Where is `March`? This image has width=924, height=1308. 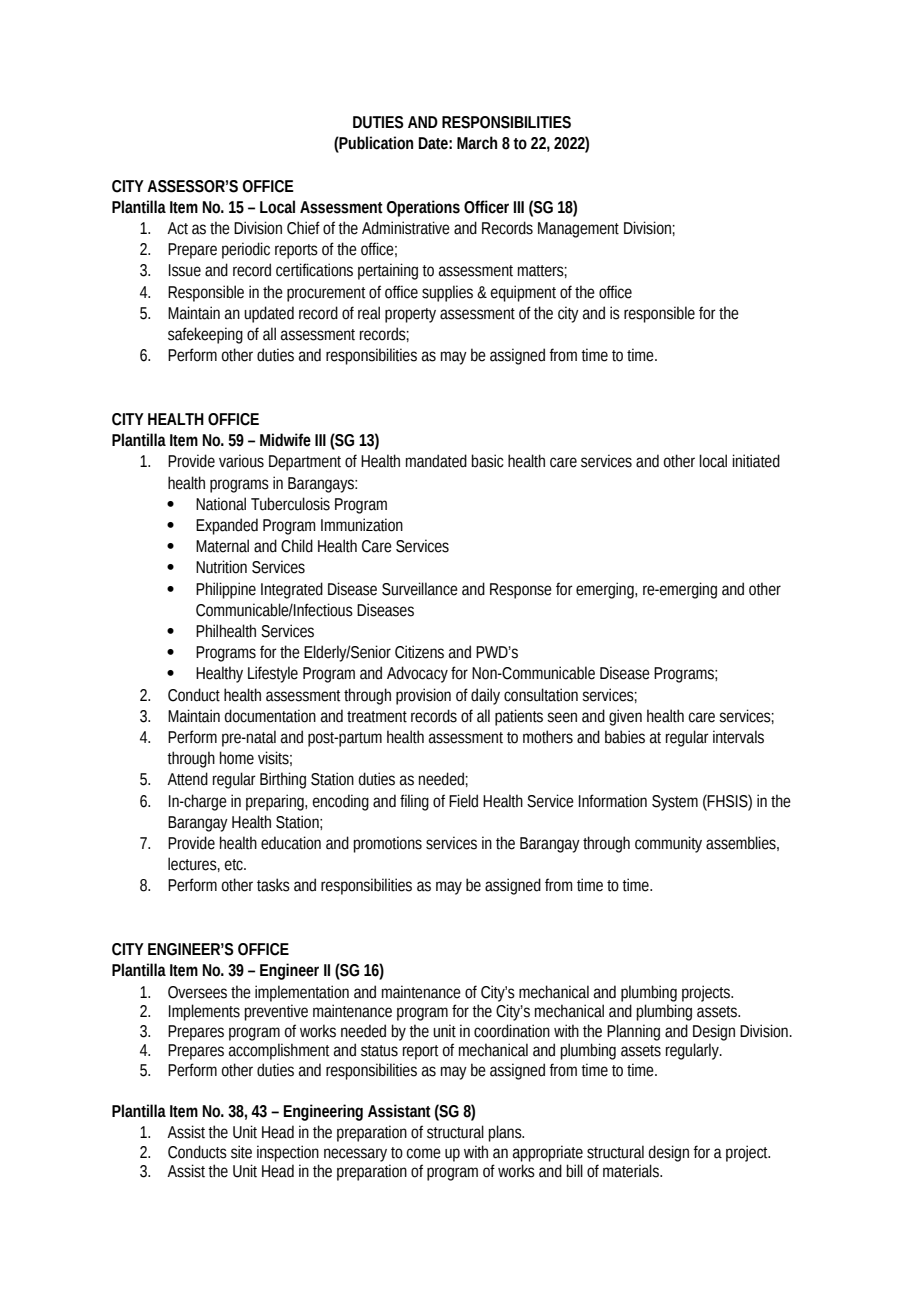 March is located at coordinates (477, 143).
